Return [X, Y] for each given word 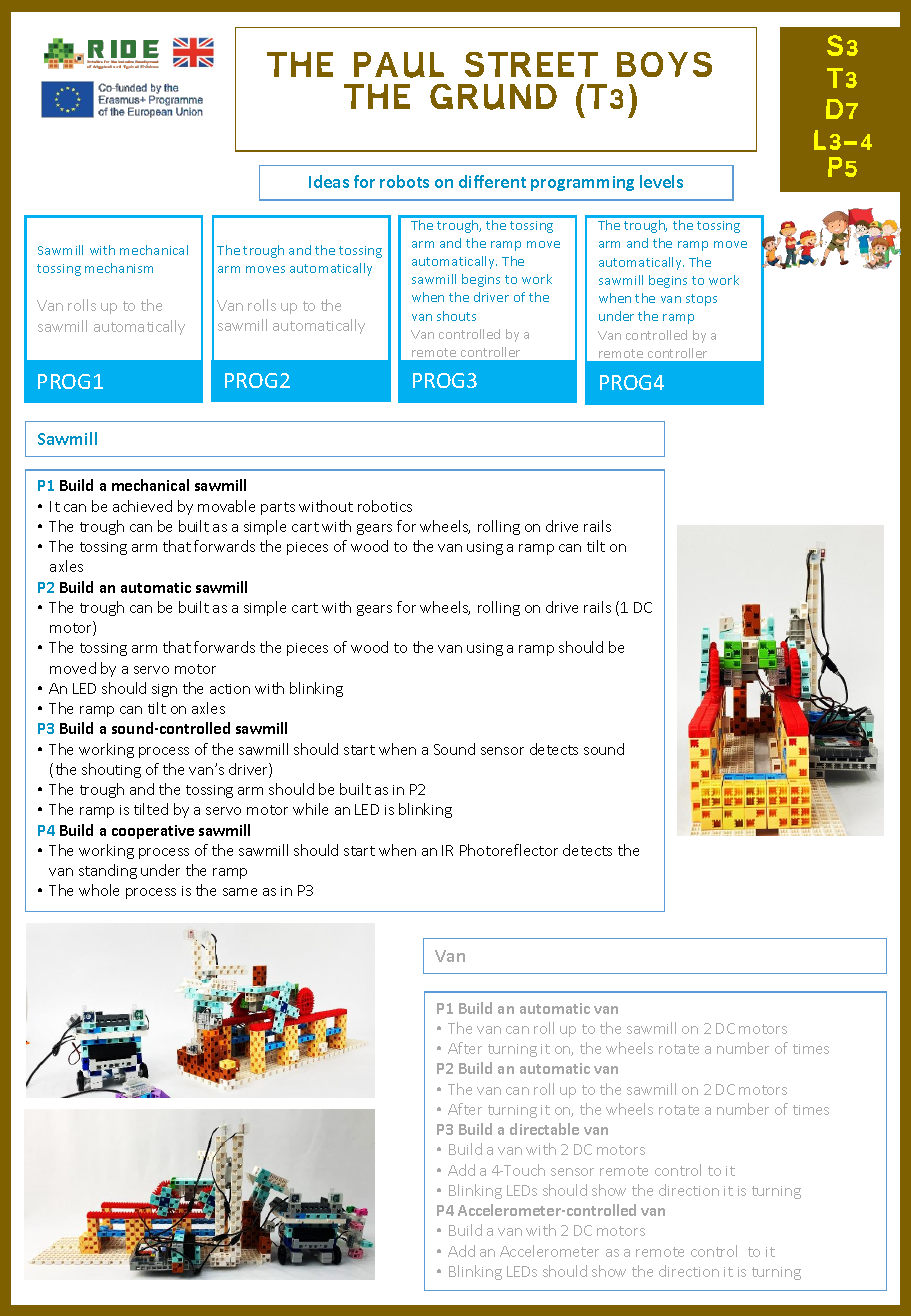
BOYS [664, 64]
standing [108, 871]
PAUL [399, 65]
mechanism [119, 268]
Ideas [329, 181]
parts [278, 508]
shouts [456, 316]
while [310, 809]
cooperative [153, 832]
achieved [142, 506]
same [240, 892]
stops [701, 300]
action [230, 689]
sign [164, 690]
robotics [385, 506]
